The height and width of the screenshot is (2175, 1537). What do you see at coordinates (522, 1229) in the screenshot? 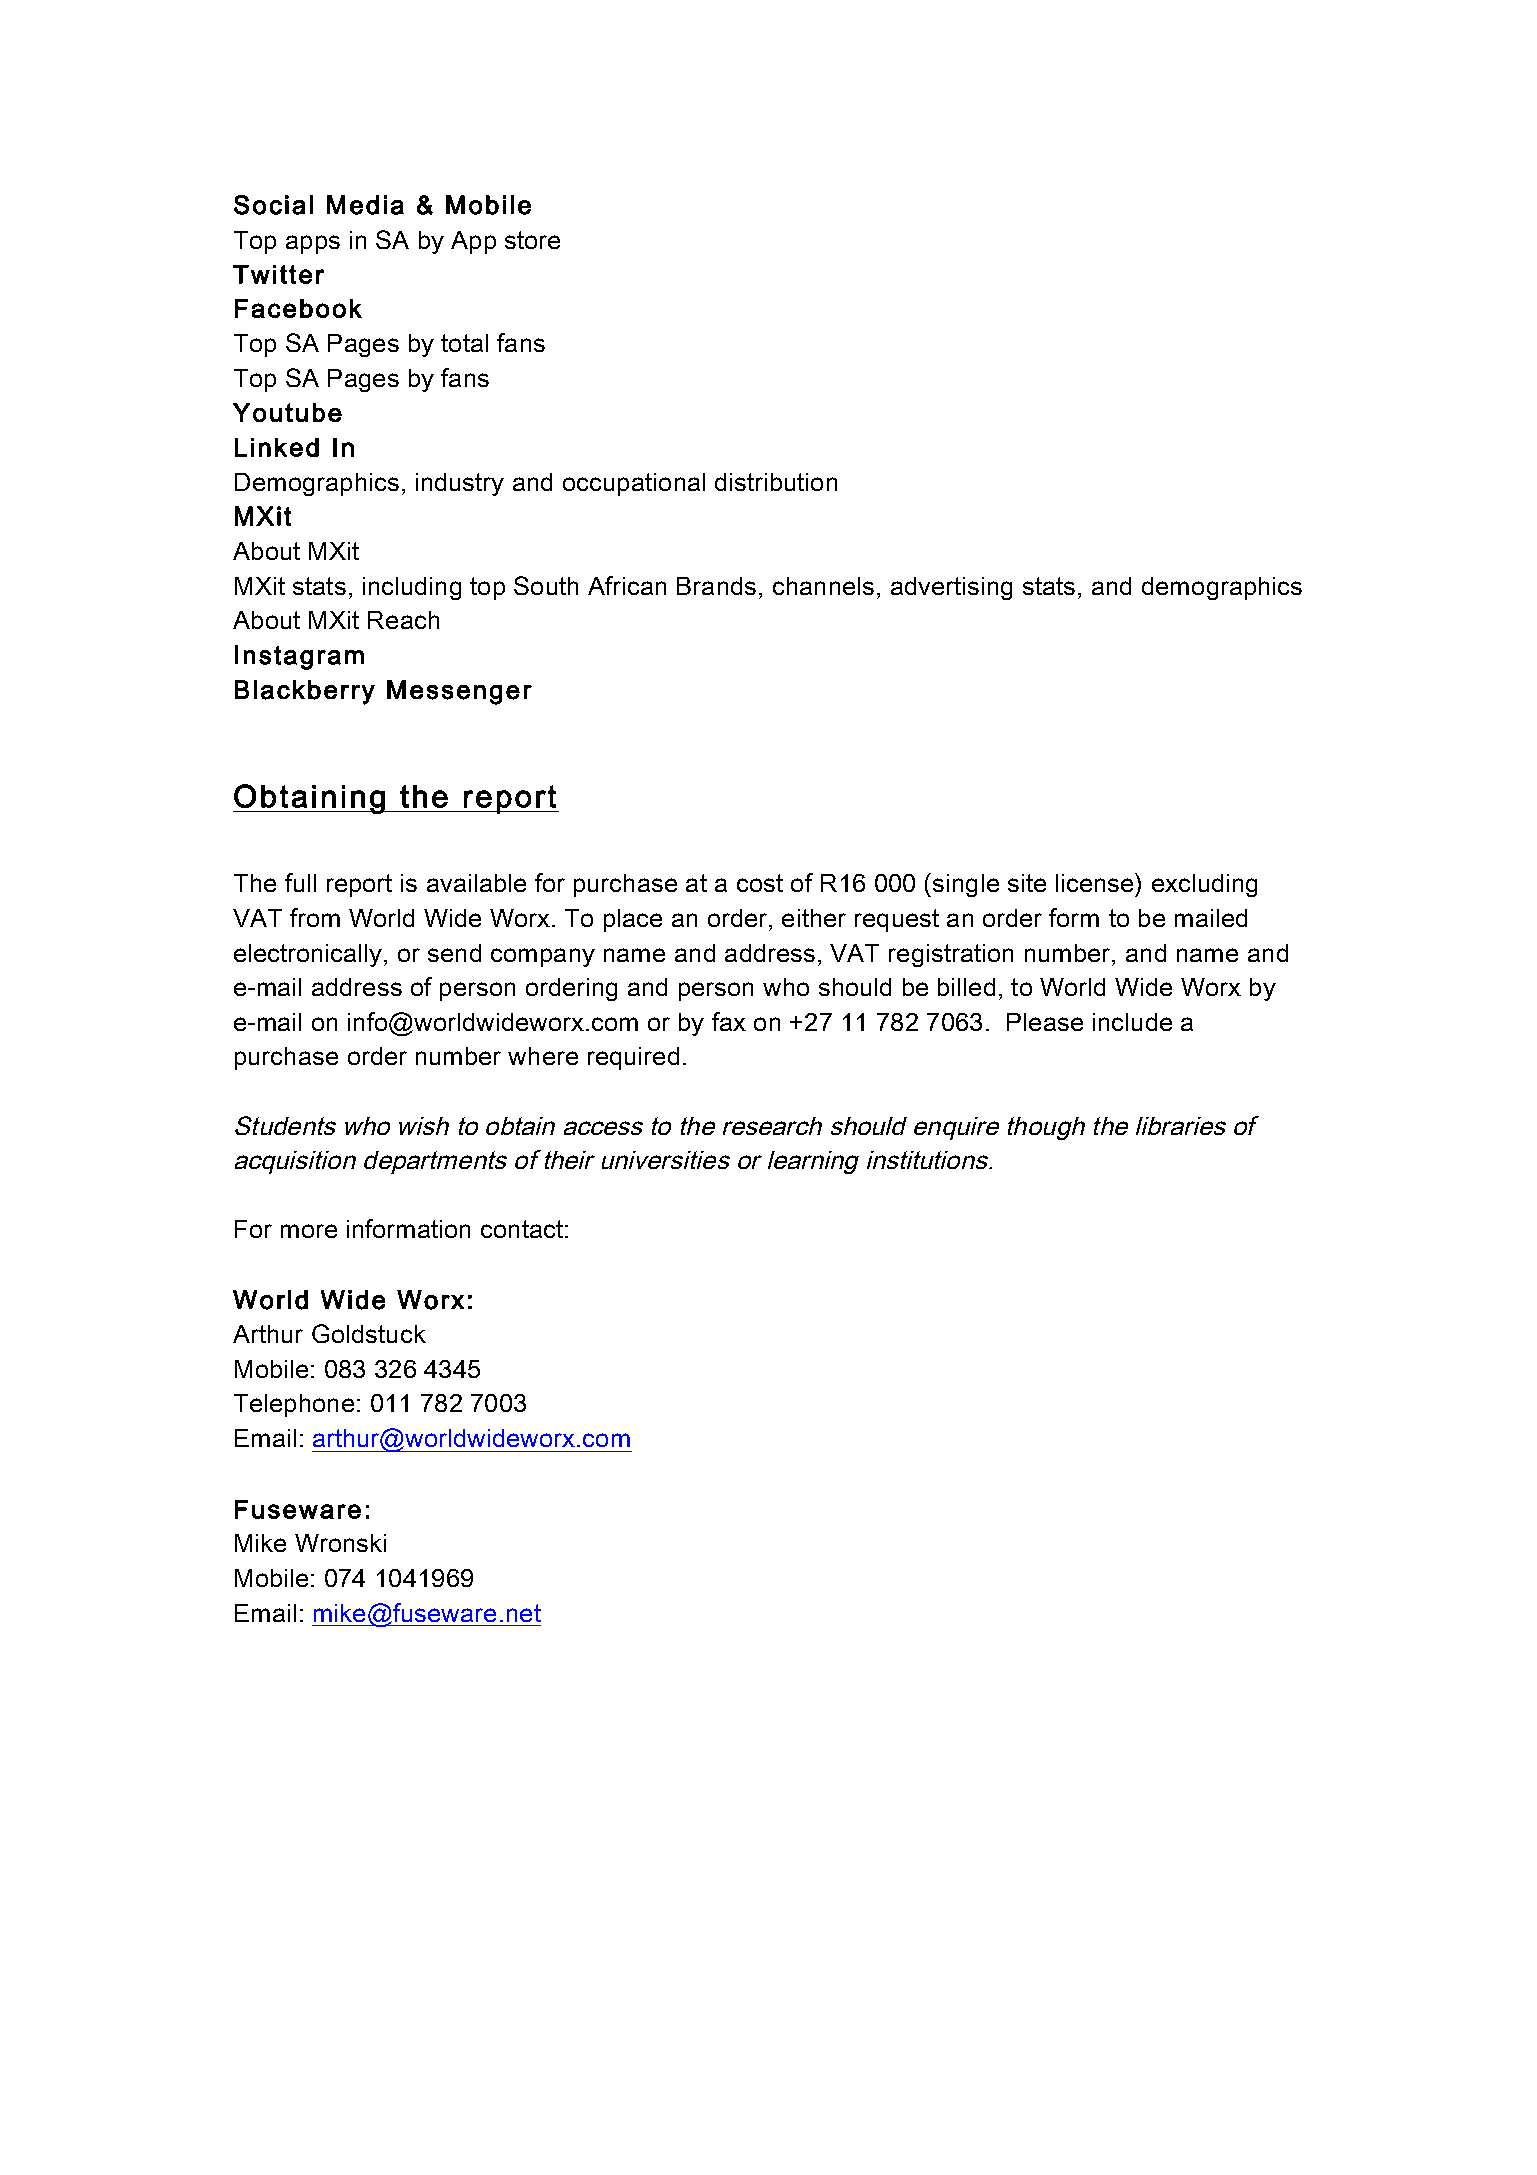
I see `contact` at bounding box center [522, 1229].
